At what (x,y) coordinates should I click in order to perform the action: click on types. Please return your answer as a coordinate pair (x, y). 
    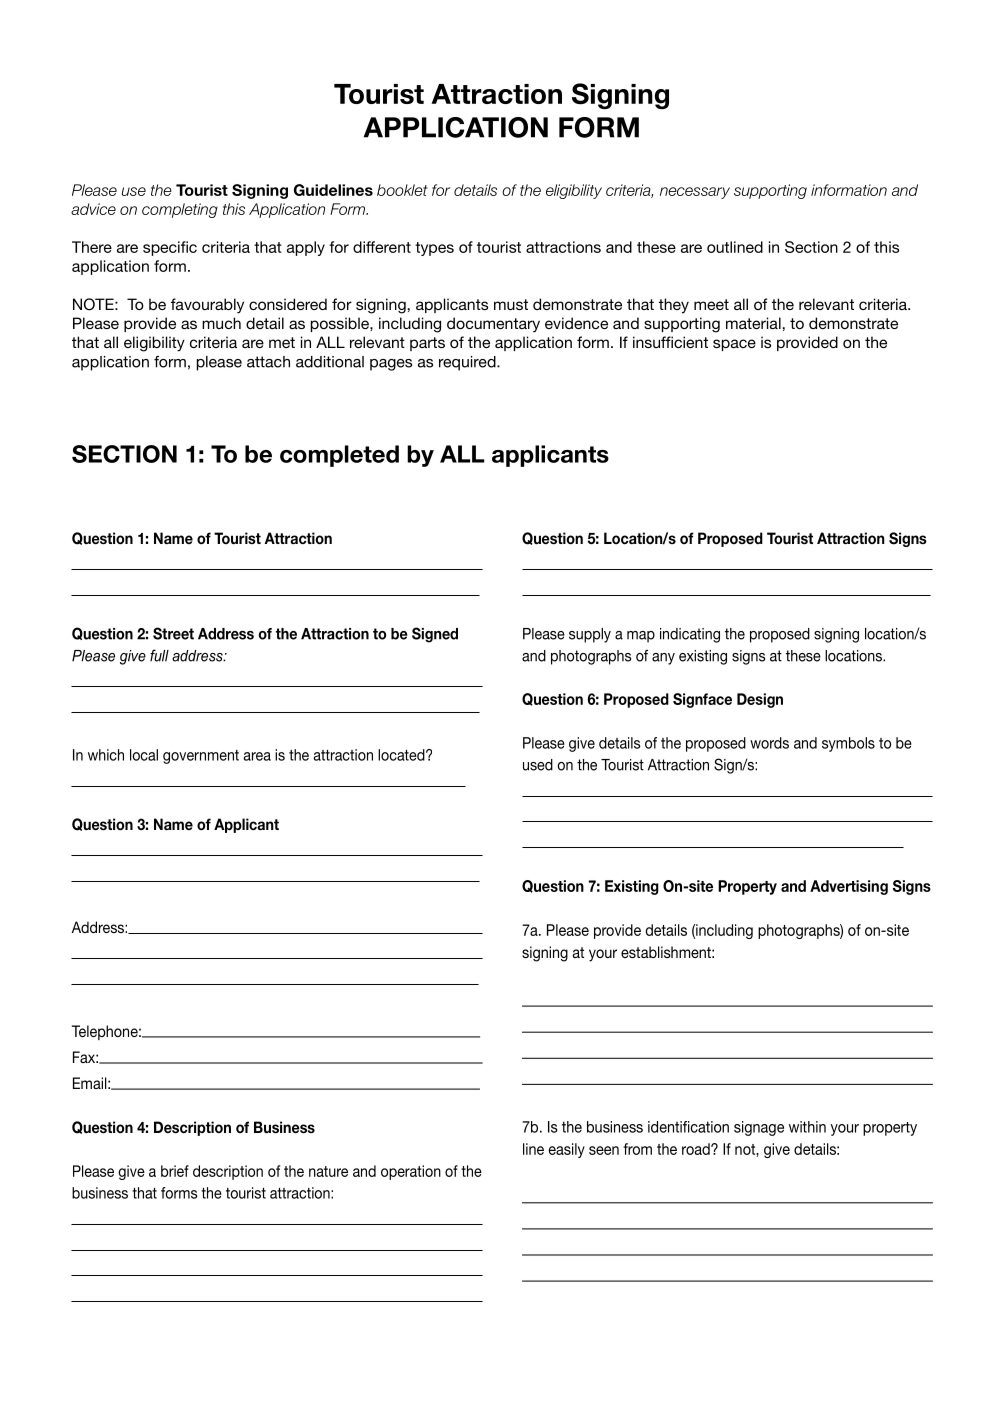
    Looking at the image, I should click on (434, 249).
